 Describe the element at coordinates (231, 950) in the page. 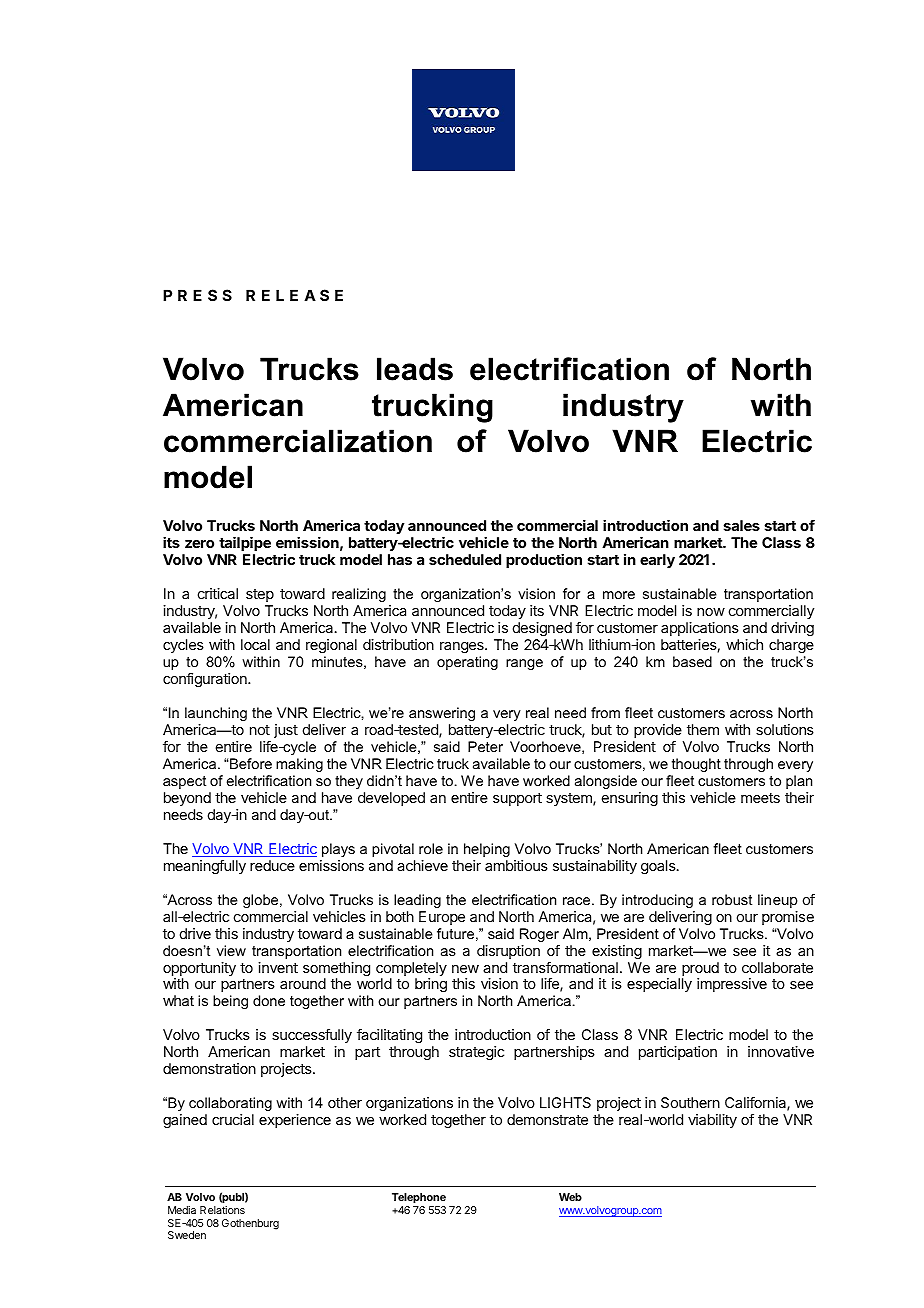

I see `view` at that location.
